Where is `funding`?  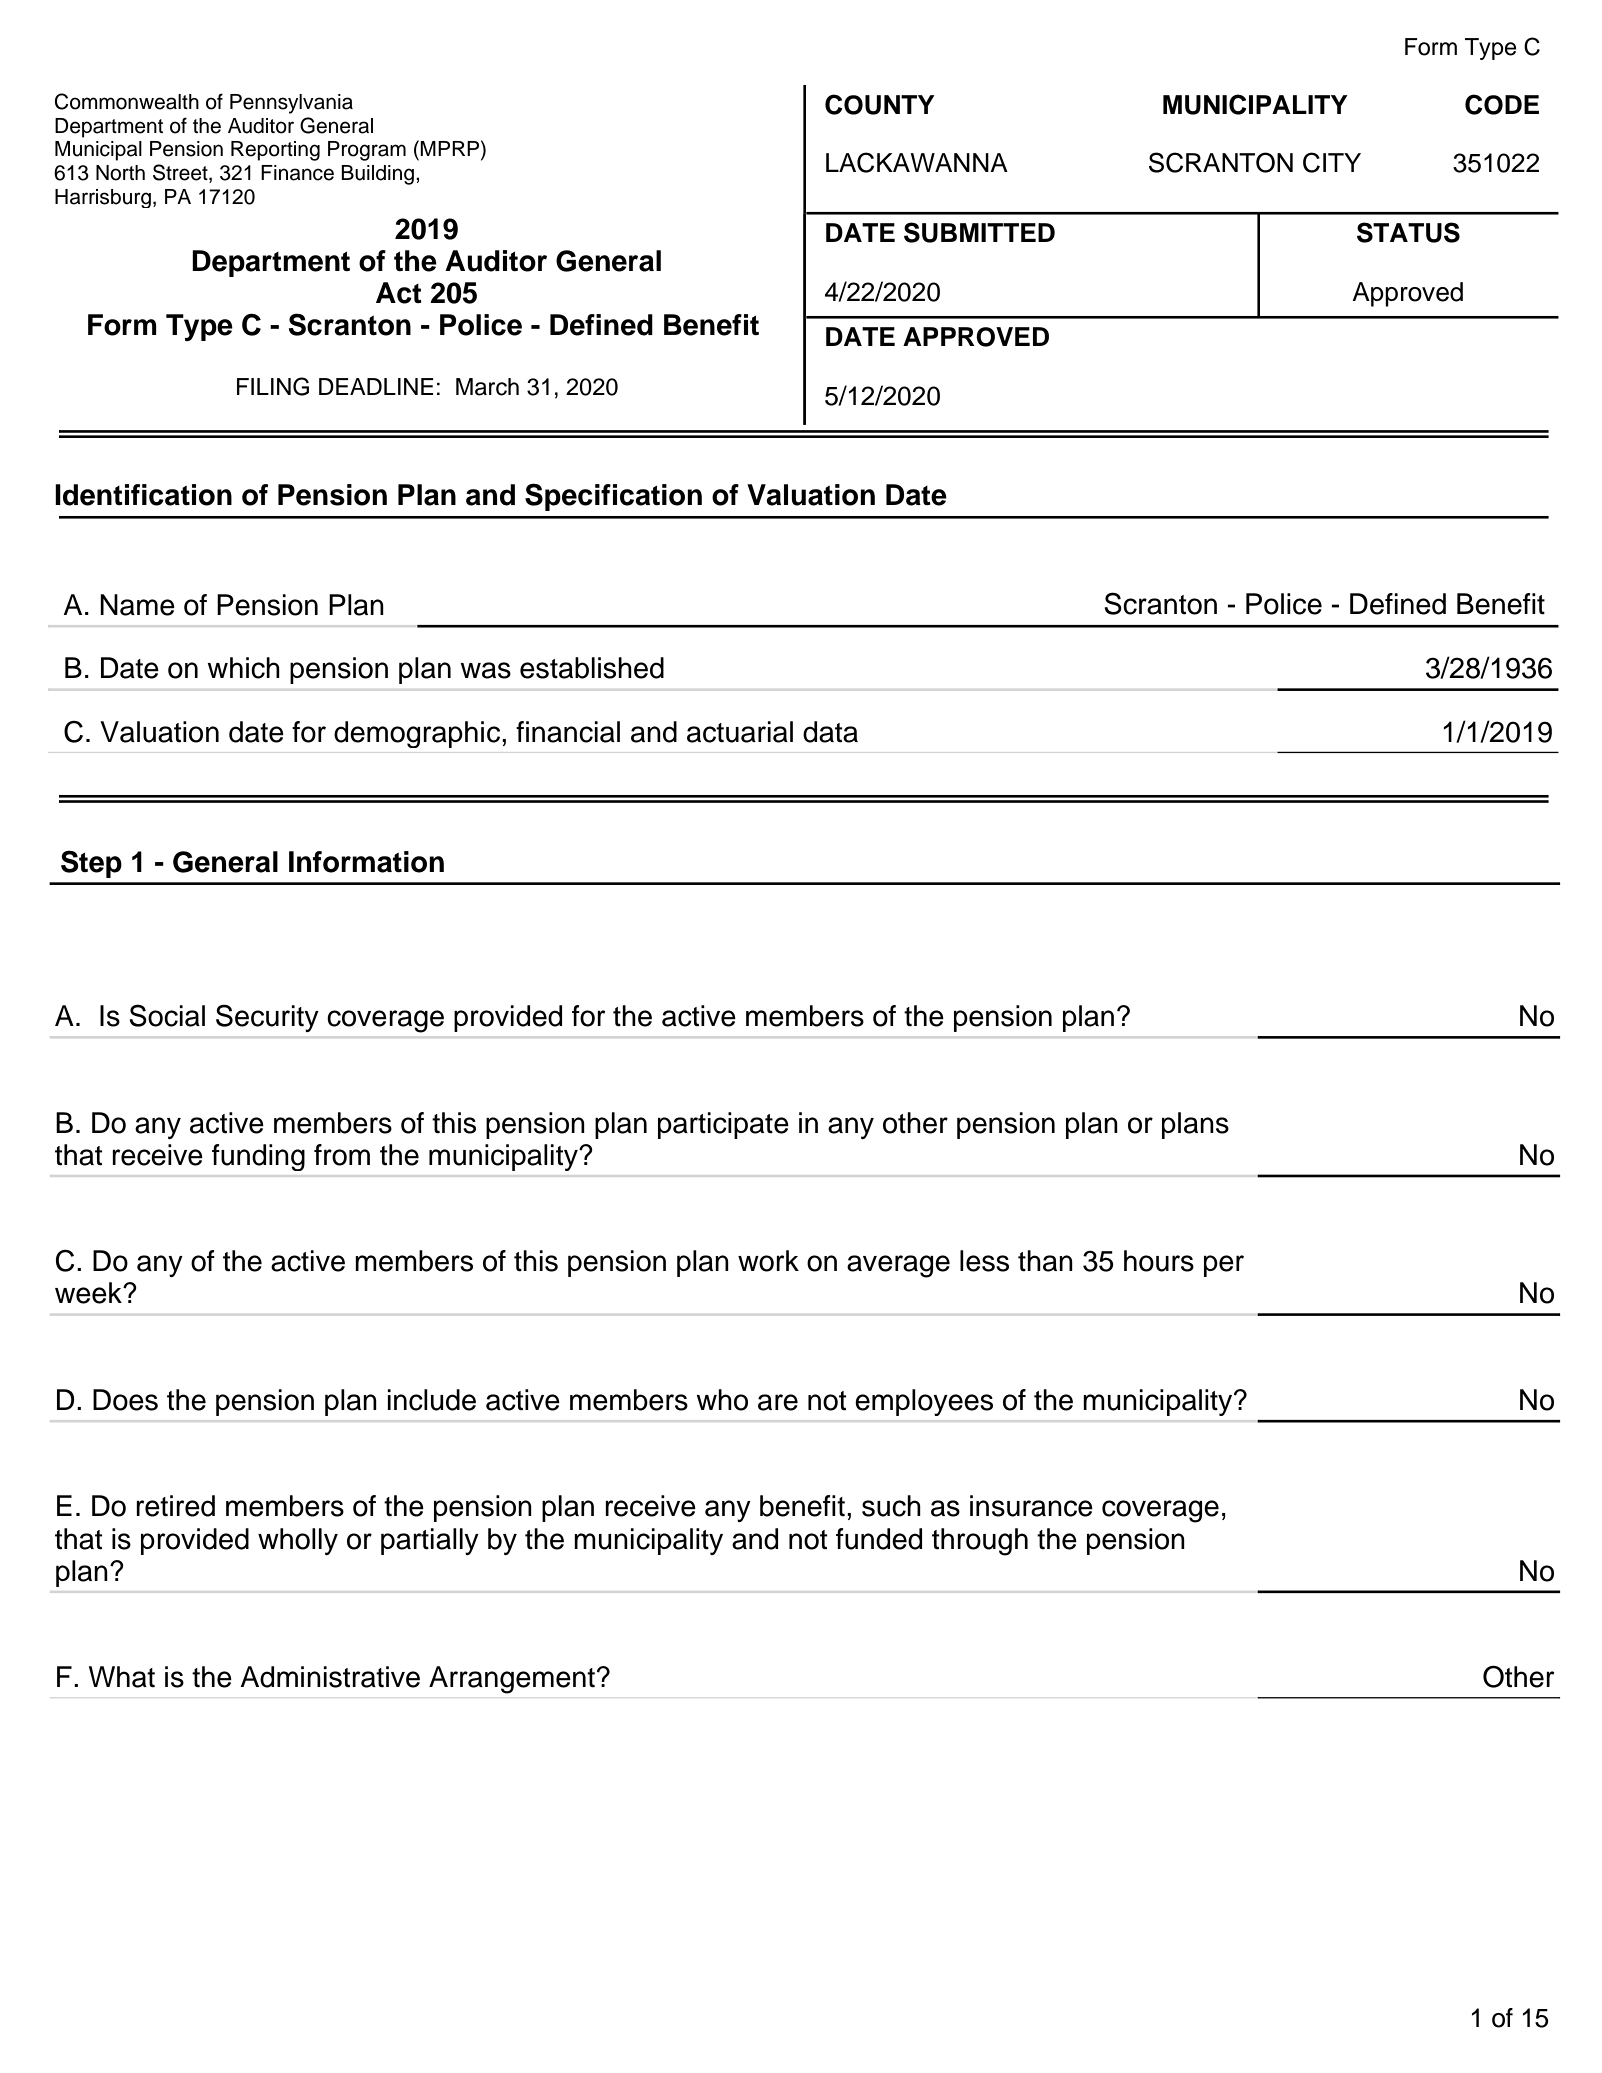 funding is located at coordinates (258, 1157).
